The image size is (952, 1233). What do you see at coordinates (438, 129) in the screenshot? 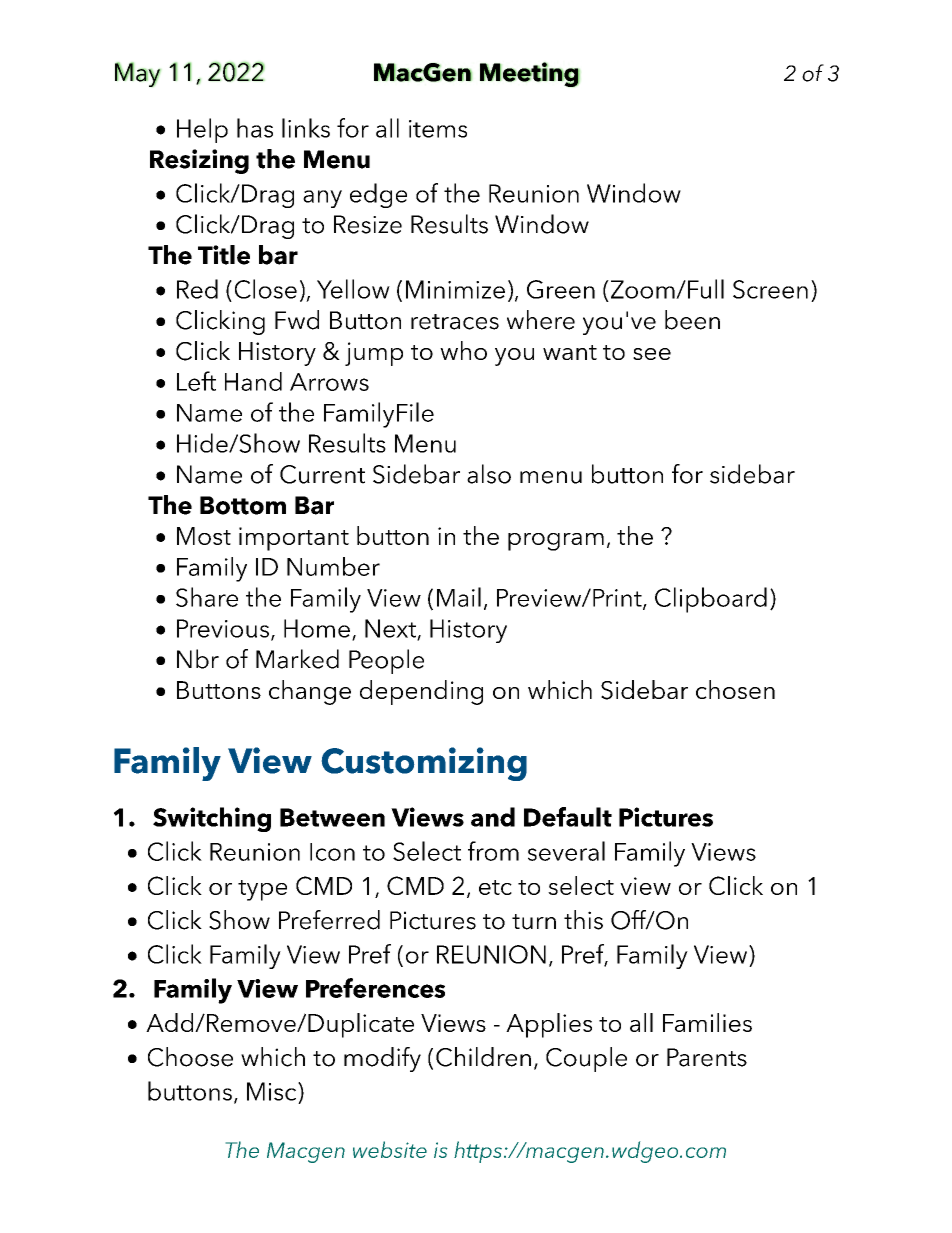
I see `items` at bounding box center [438, 129].
